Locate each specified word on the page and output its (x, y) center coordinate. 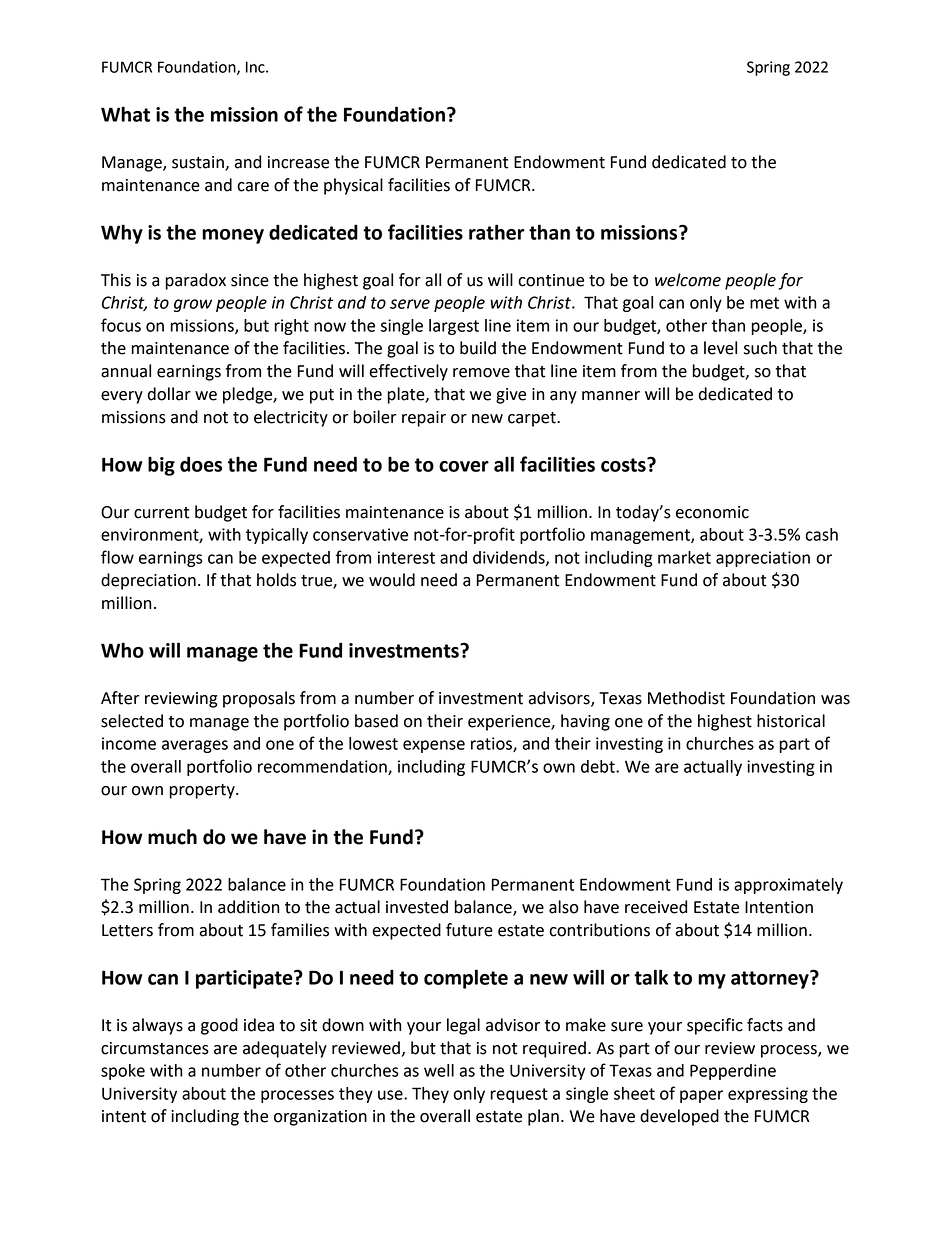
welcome (688, 280)
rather (497, 232)
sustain (199, 163)
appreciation (763, 559)
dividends (510, 558)
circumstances (155, 1048)
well (439, 1070)
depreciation (148, 581)
